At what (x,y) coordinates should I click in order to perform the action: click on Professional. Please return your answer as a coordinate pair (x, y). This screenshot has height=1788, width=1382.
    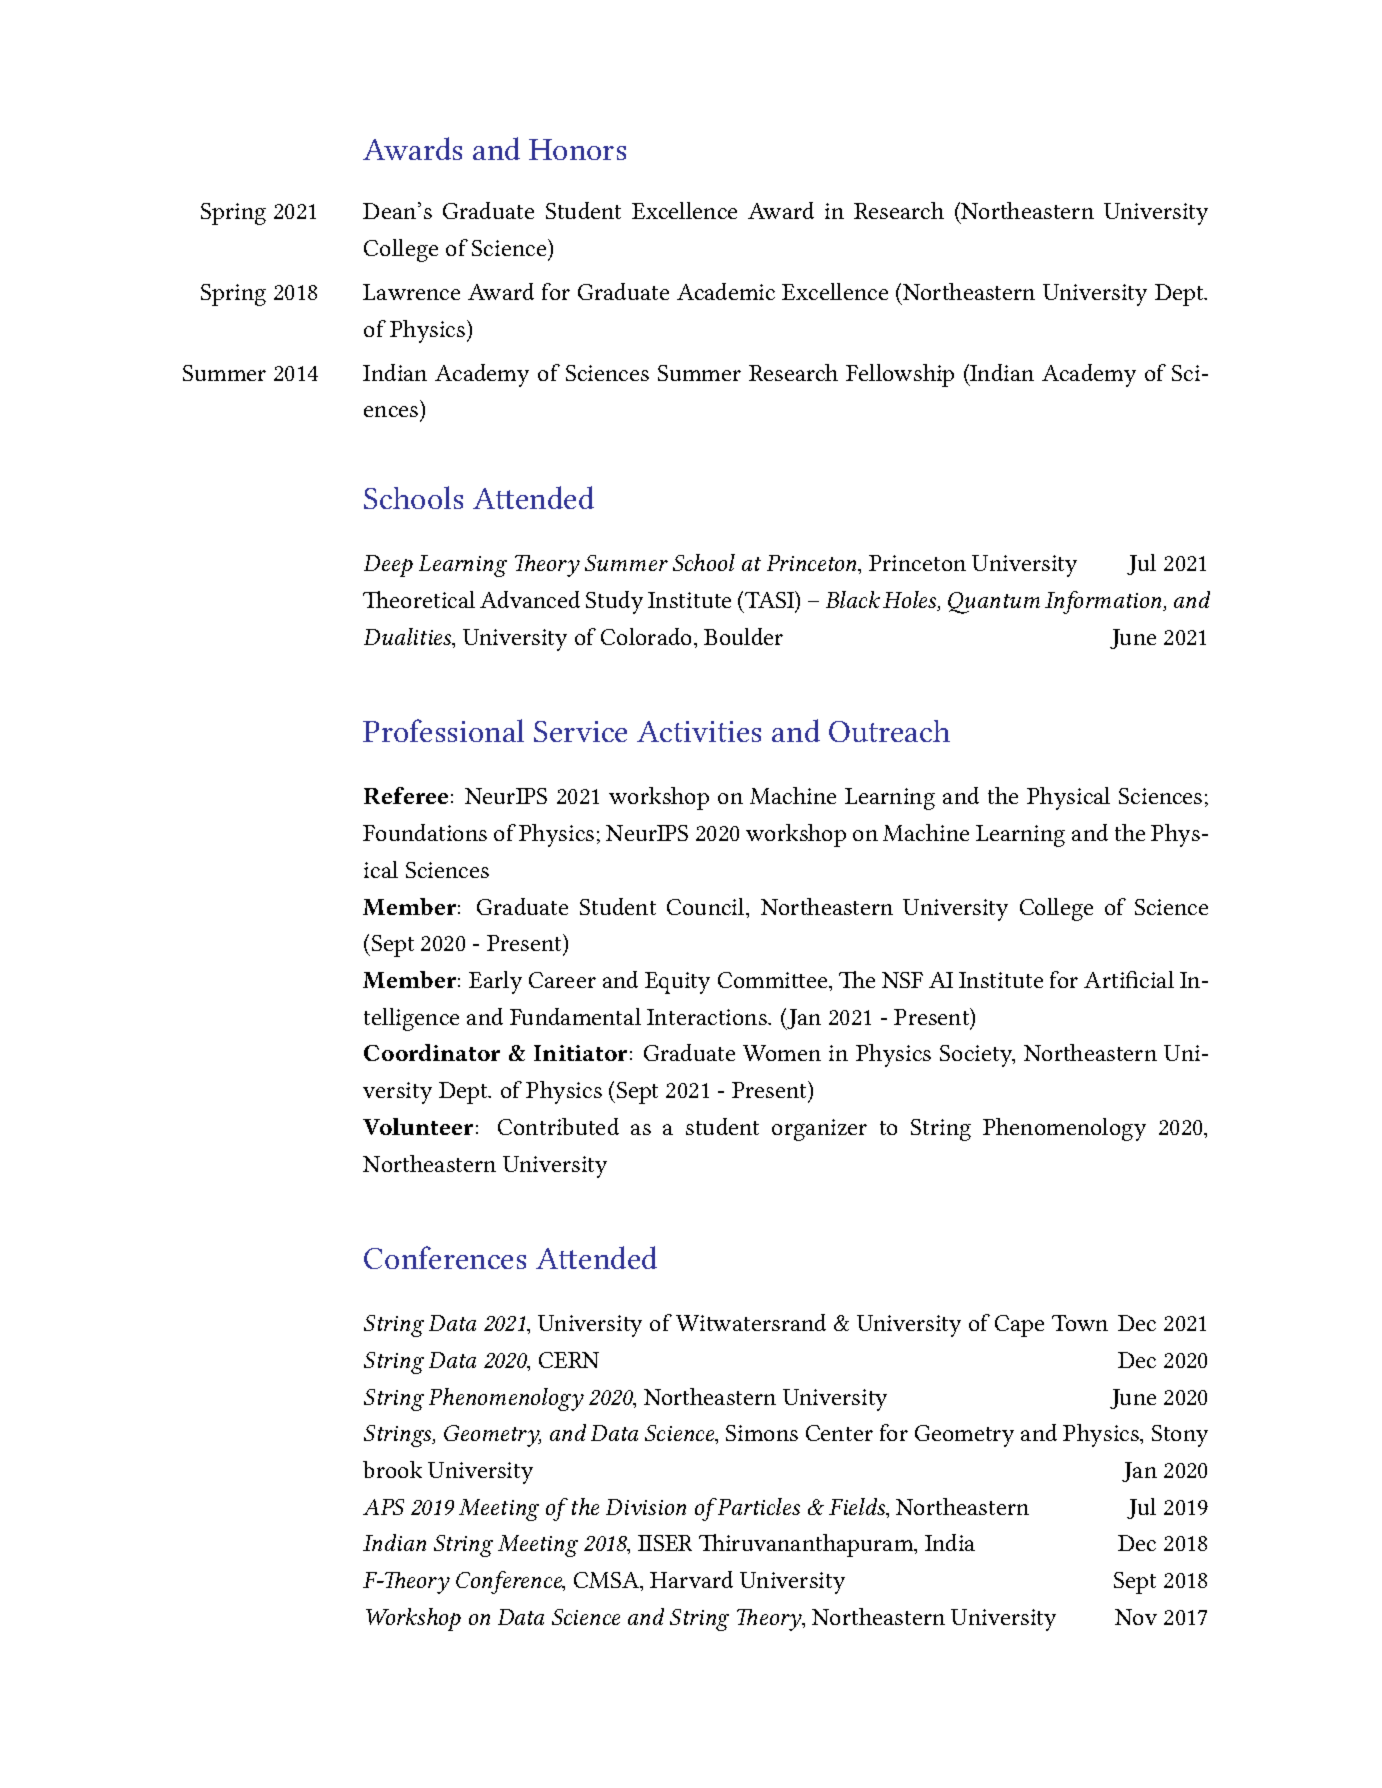
    Looking at the image, I should click on (443, 730).
